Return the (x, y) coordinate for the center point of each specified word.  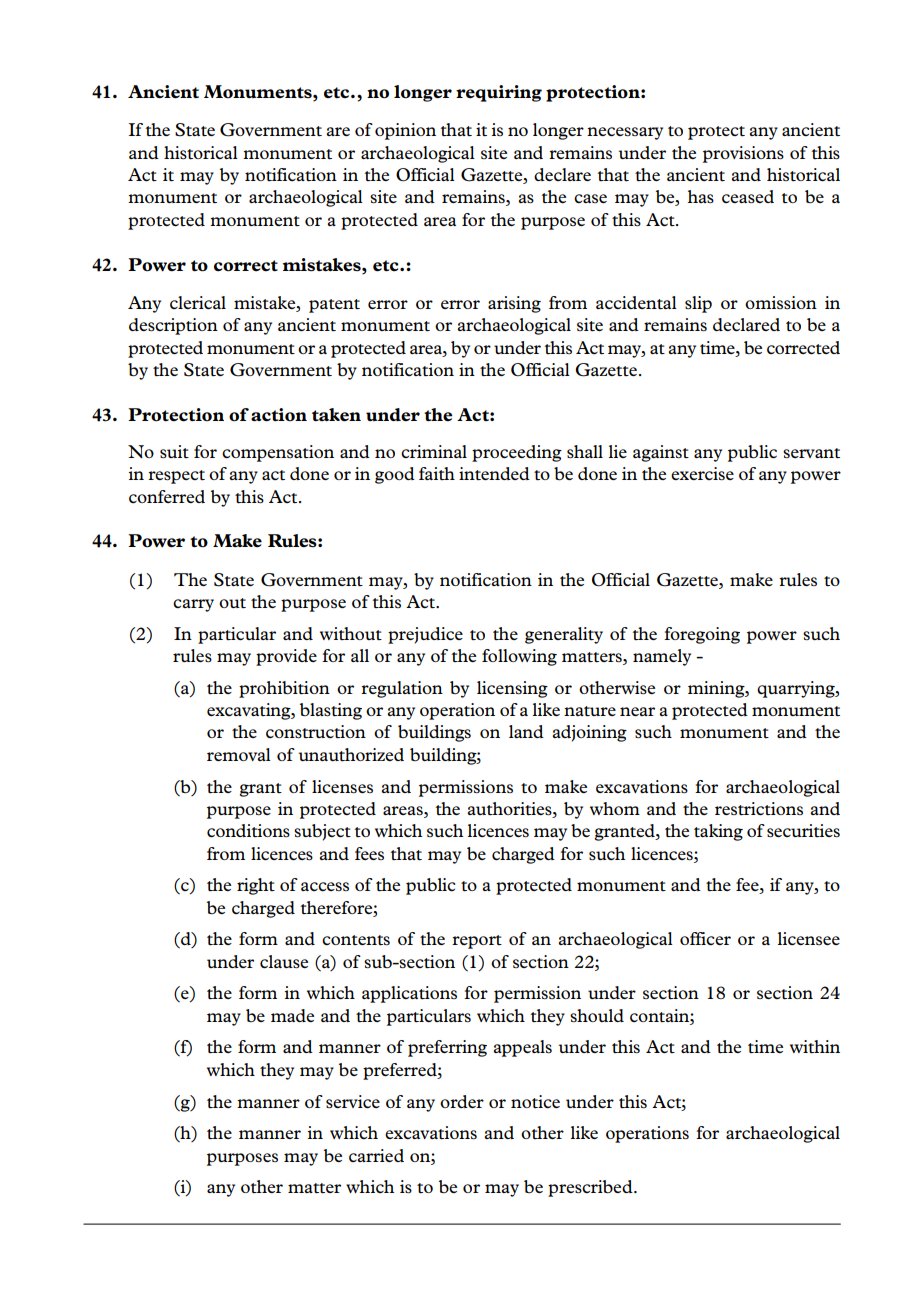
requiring (499, 93)
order (462, 1101)
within (815, 1046)
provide (286, 657)
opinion (405, 131)
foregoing (702, 635)
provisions (743, 154)
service (353, 1101)
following (519, 657)
